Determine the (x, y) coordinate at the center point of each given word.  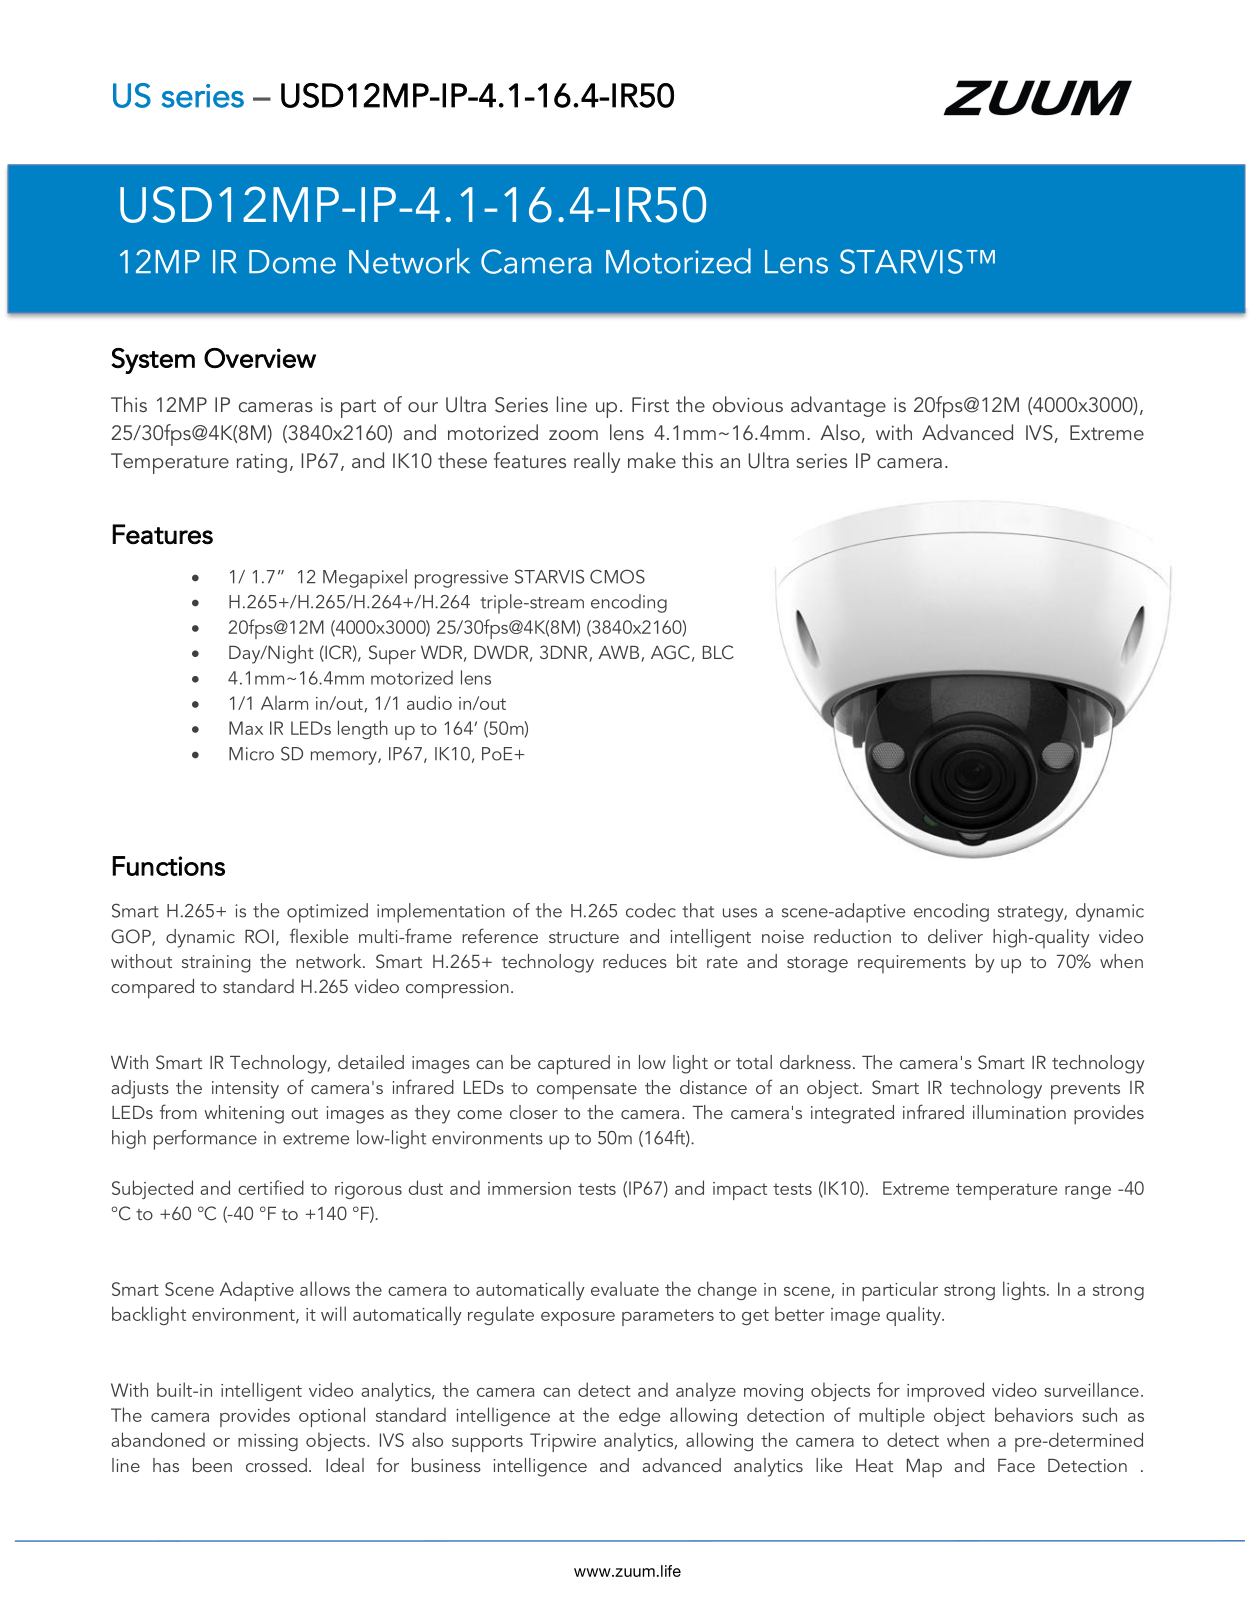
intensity (245, 1090)
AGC (670, 652)
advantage (838, 406)
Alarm (284, 703)
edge (639, 1416)
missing (268, 1442)
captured (574, 1065)
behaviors (1034, 1414)
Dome (292, 262)
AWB (618, 652)
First (650, 404)
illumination (1019, 1112)
